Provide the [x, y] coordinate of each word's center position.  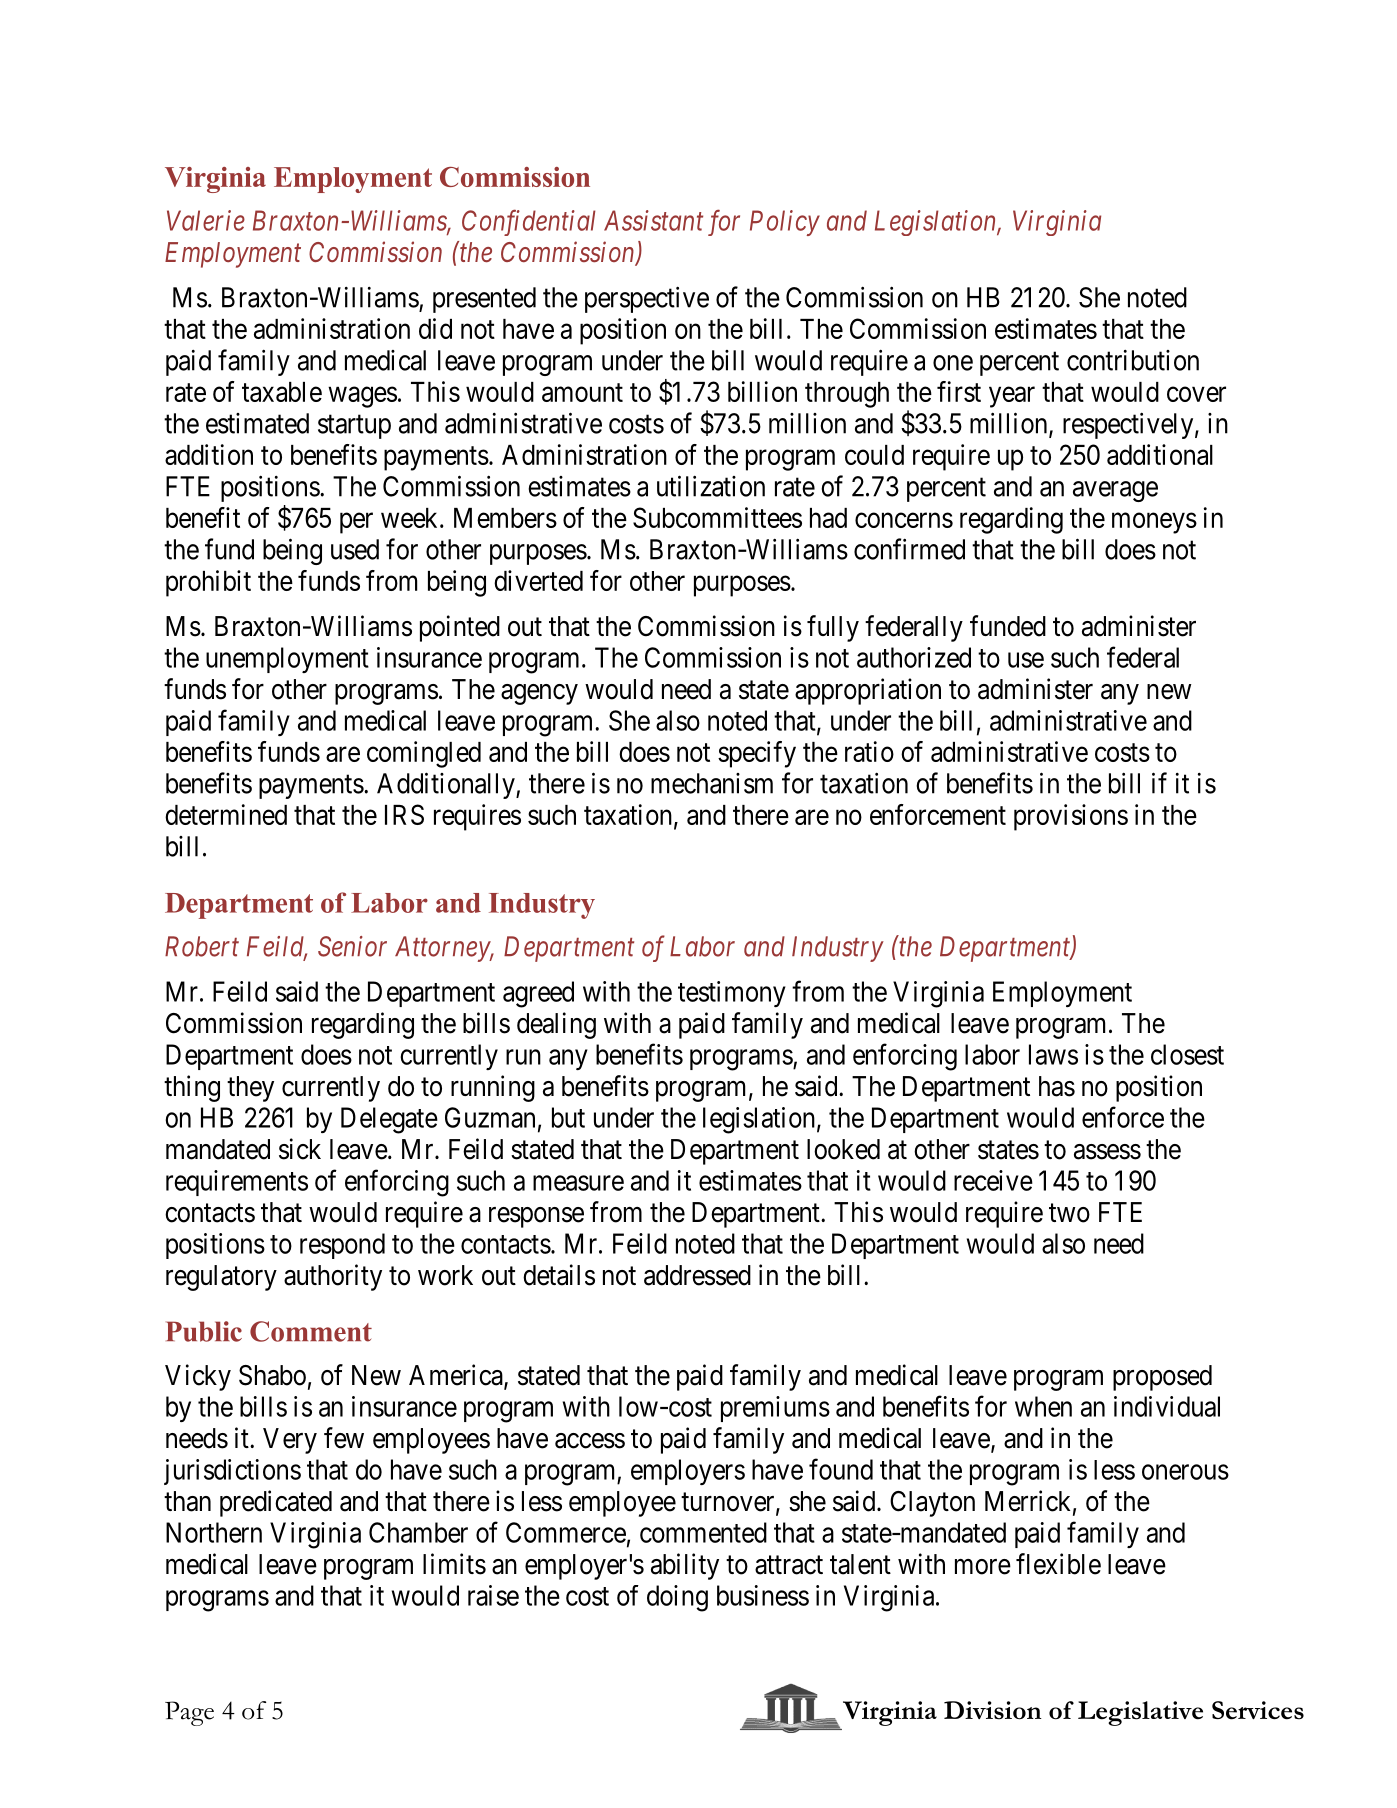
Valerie [206, 220]
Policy [785, 223]
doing [677, 1598]
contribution [1133, 360]
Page [189, 1713]
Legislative [1140, 1713]
